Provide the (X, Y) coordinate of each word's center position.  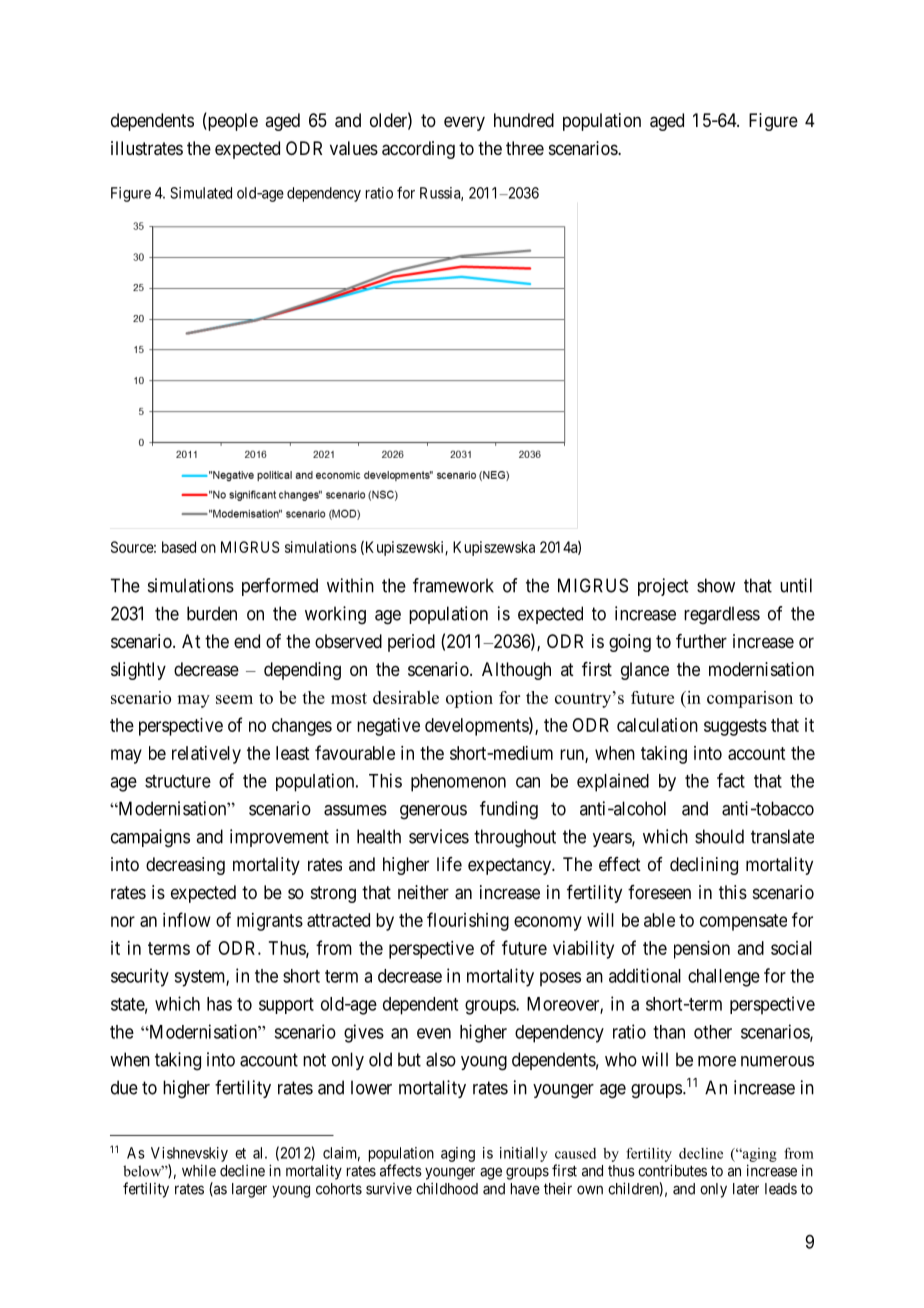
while (199, 1170)
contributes (672, 1170)
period (411, 643)
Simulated (201, 193)
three (525, 148)
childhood (447, 1188)
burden (212, 613)
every (464, 123)
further (701, 641)
